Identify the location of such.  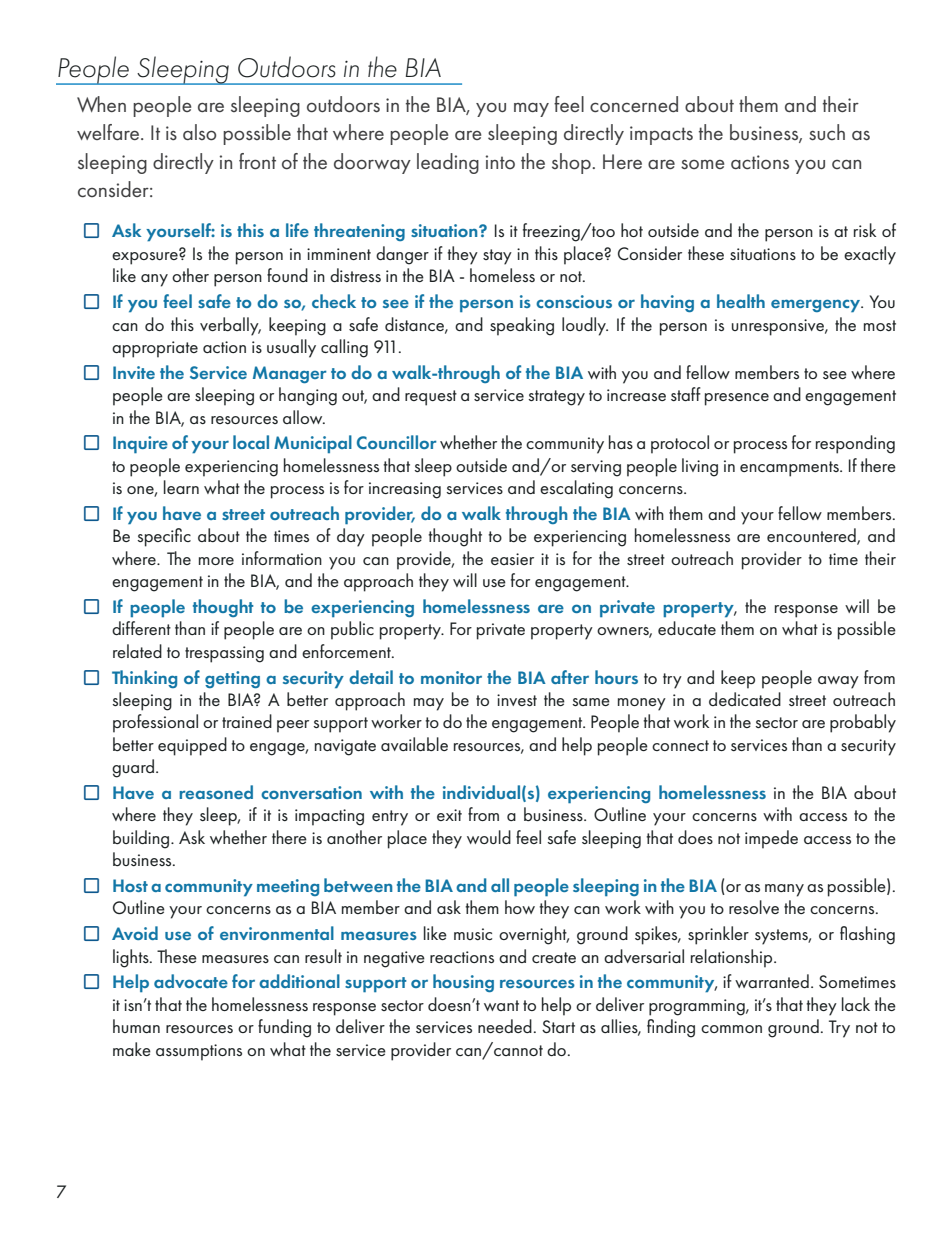
(827, 132).
